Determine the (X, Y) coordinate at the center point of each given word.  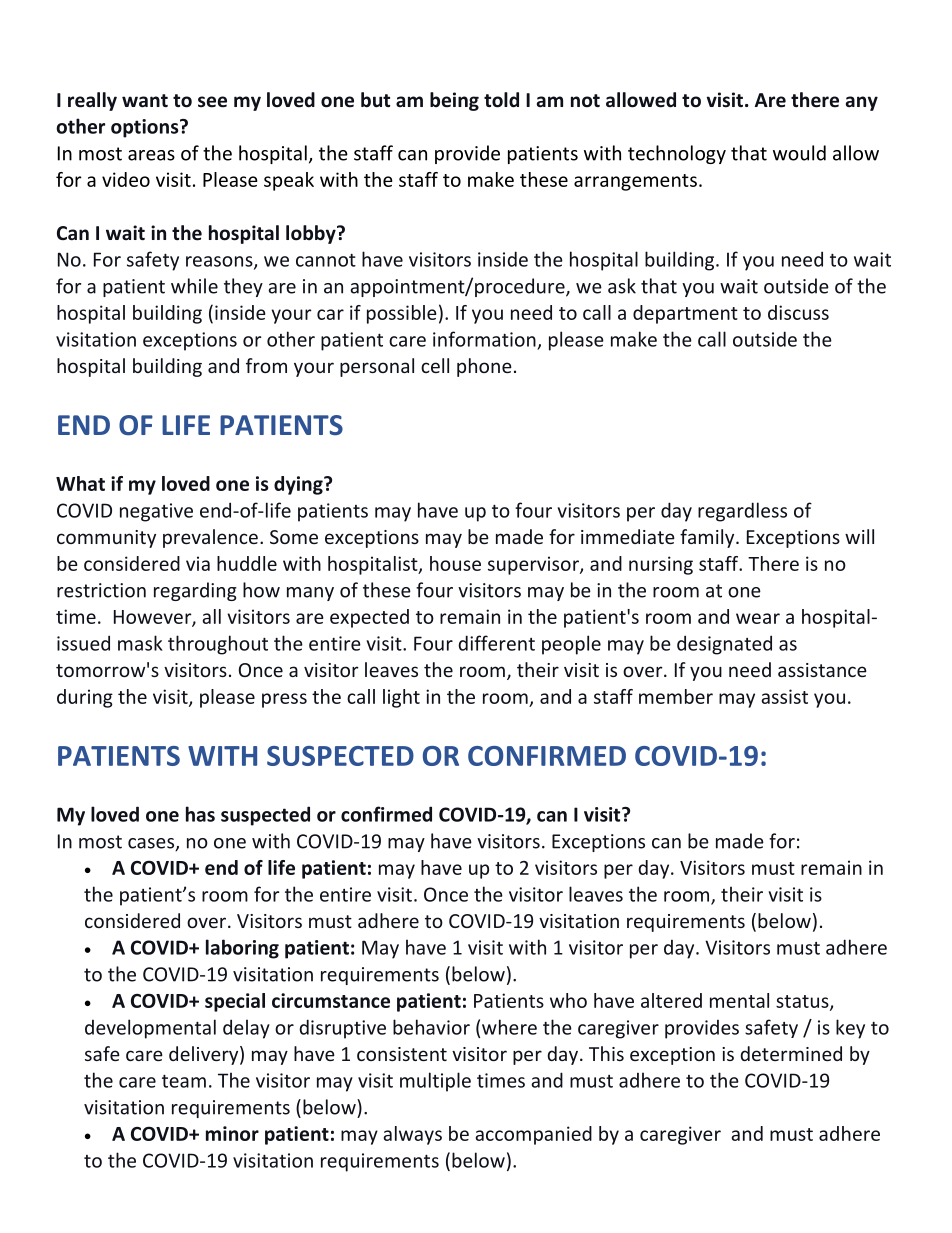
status (803, 1002)
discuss (798, 312)
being (454, 101)
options (146, 128)
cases (152, 844)
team (184, 1081)
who (568, 1000)
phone (484, 367)
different (496, 643)
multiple (435, 1082)
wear (758, 618)
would (799, 153)
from (266, 365)
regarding (195, 591)
